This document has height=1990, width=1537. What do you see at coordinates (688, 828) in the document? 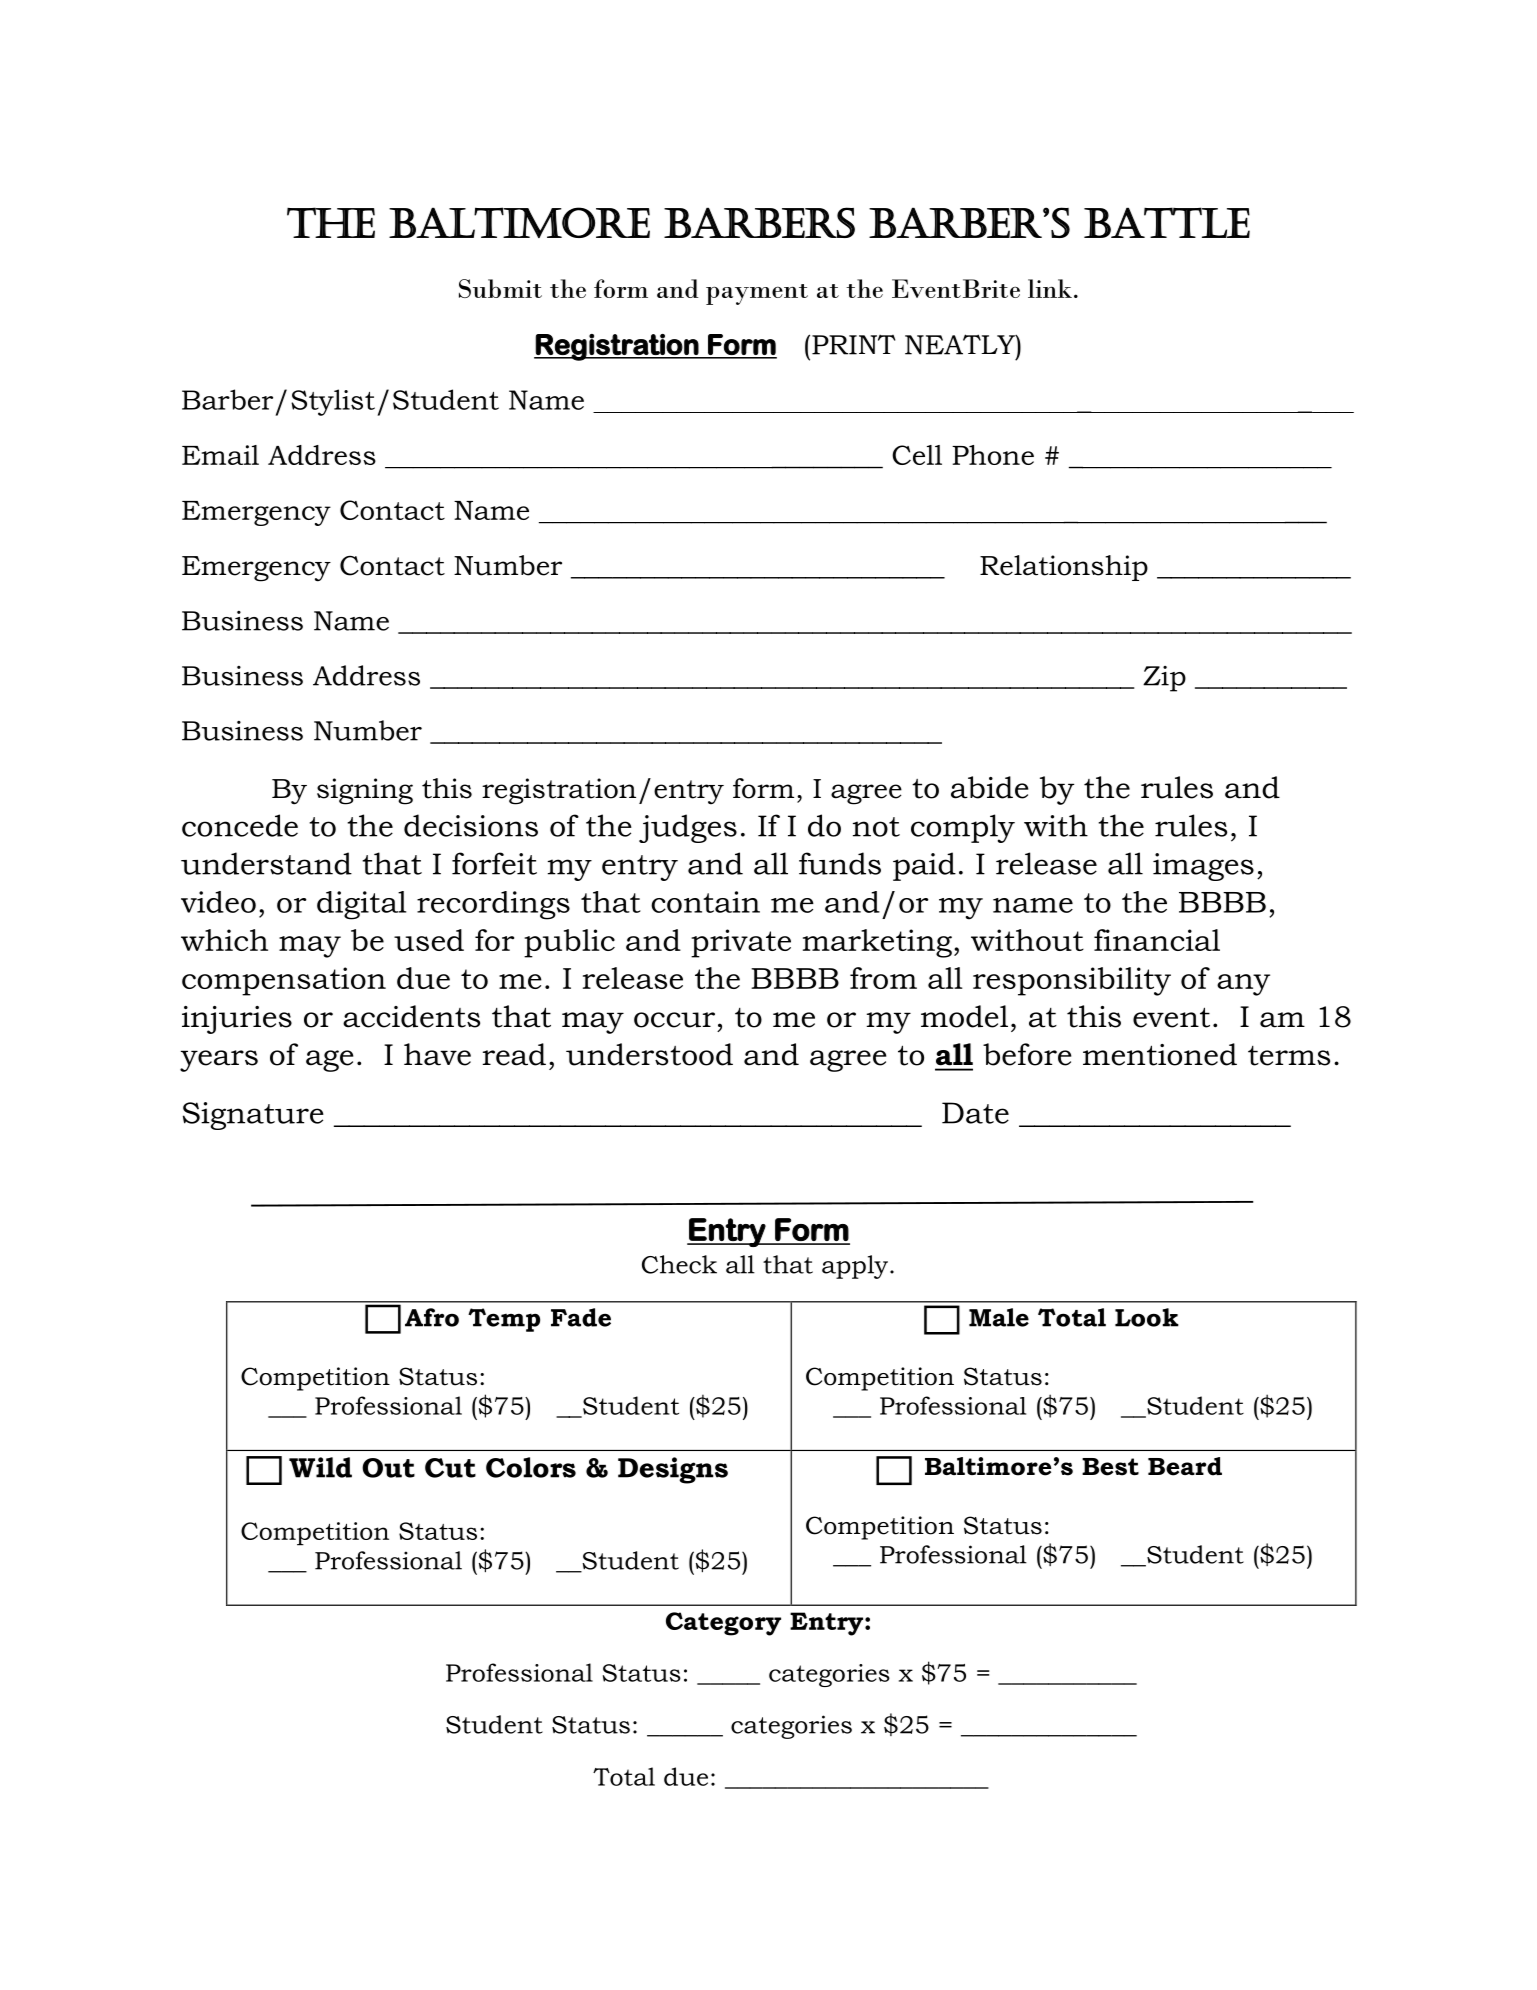
I see `judges` at bounding box center [688, 828].
